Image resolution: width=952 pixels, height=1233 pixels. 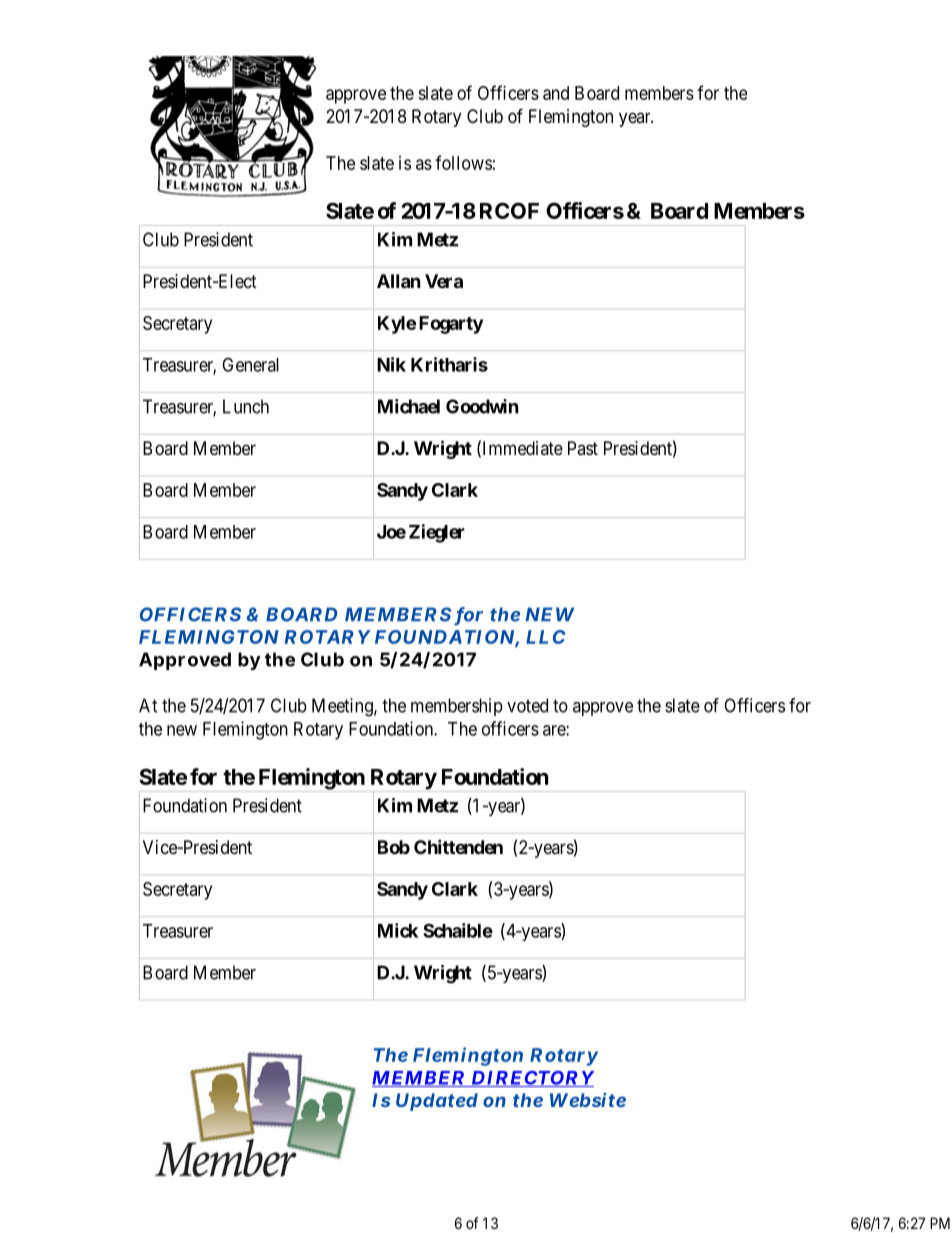 What do you see at coordinates (437, 533) in the screenshot?
I see `Ziegler` at bounding box center [437, 533].
